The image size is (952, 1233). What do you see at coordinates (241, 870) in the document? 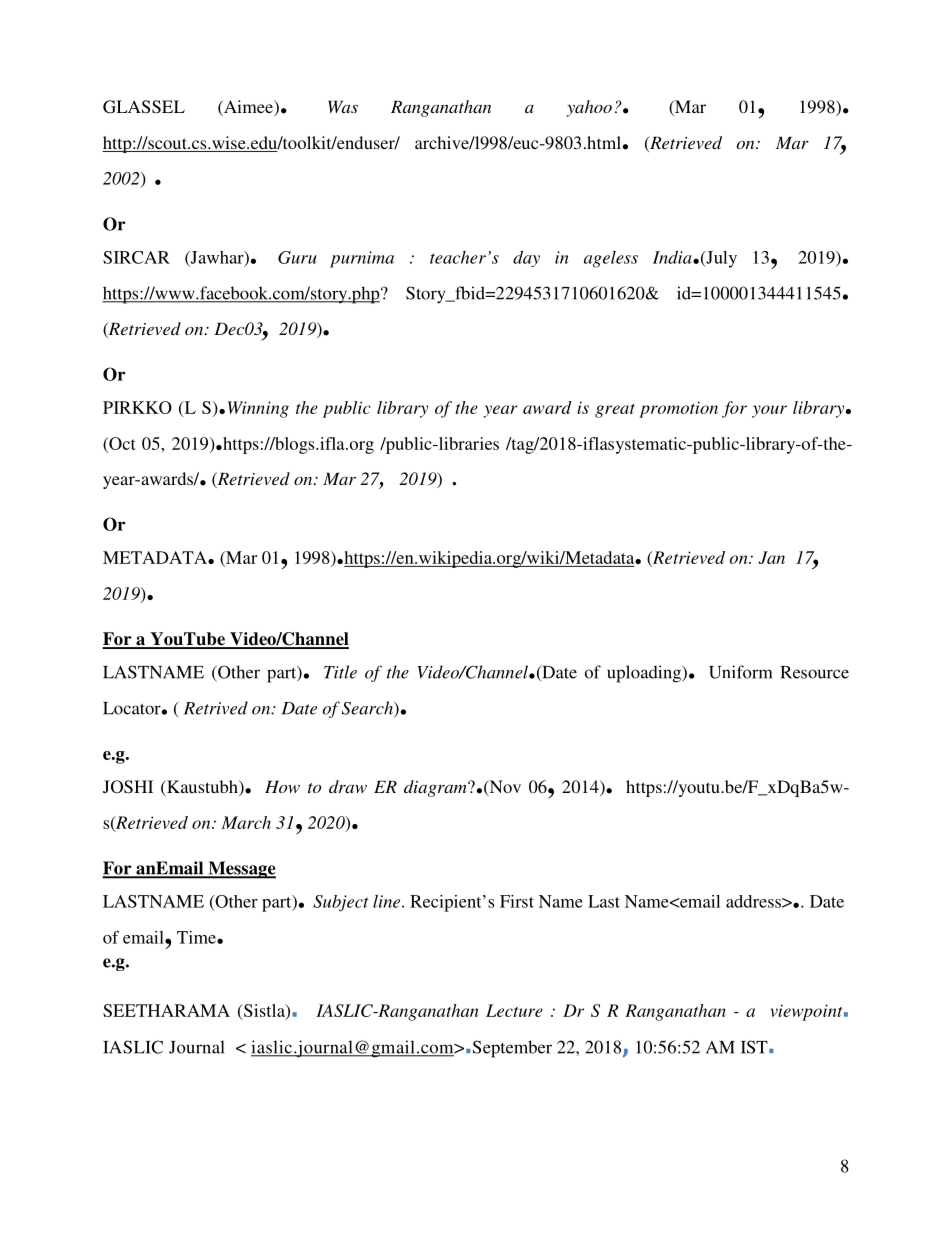
I see `Message` at bounding box center [241, 870].
